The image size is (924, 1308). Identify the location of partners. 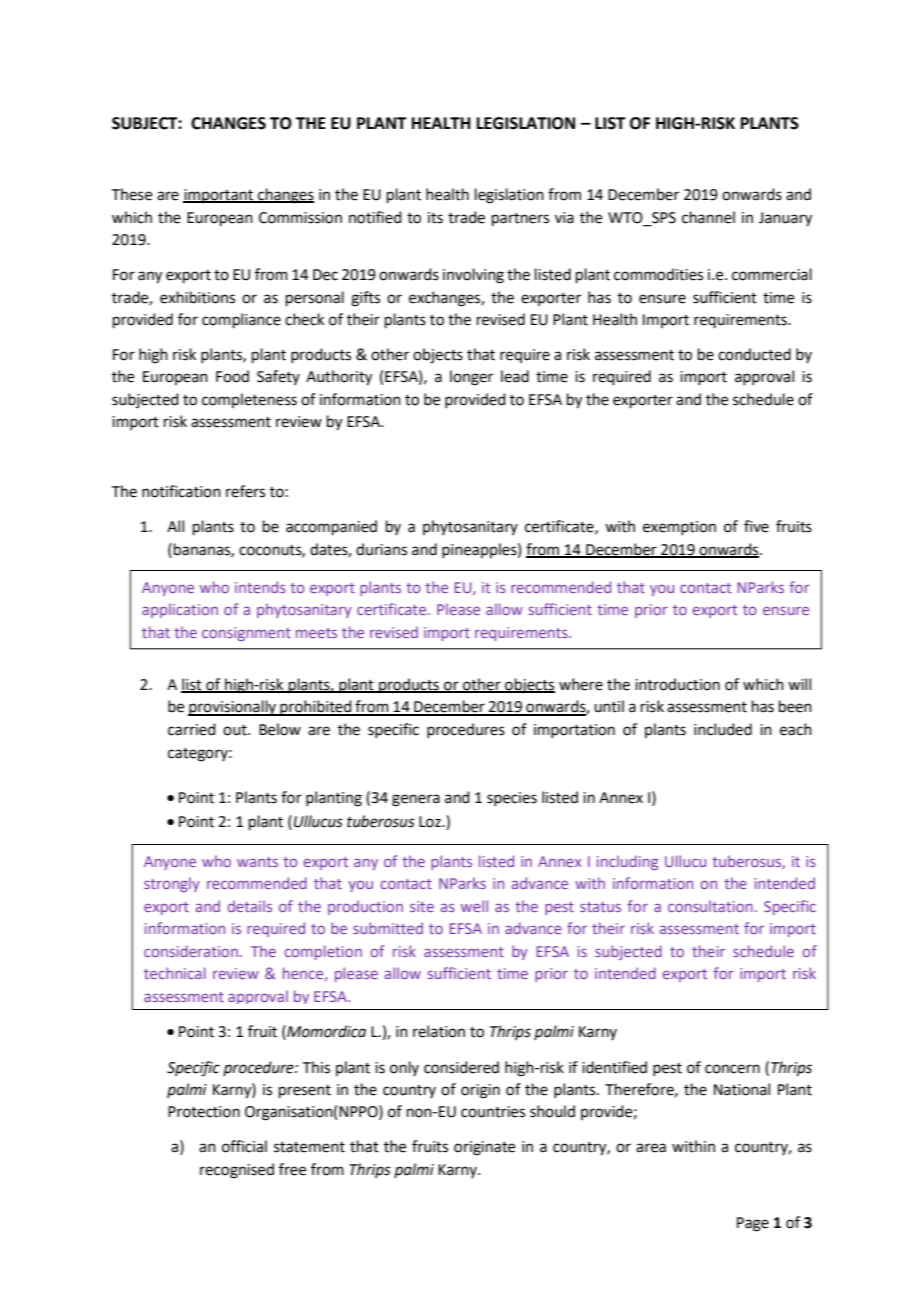
(520, 219).
